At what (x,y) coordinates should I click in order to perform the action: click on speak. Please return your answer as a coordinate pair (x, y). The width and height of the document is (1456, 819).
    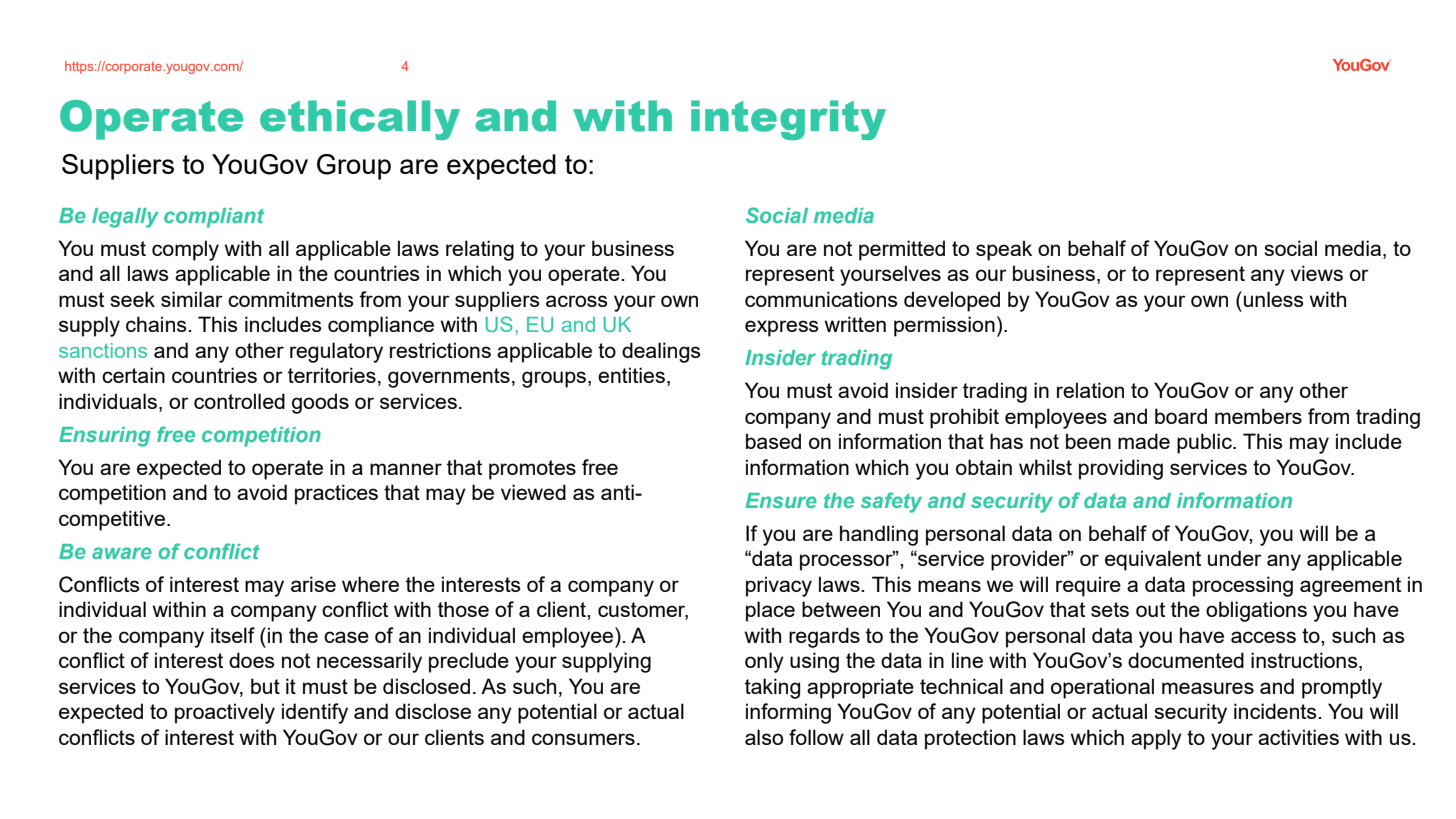
    Looking at the image, I should click on (1004, 250).
